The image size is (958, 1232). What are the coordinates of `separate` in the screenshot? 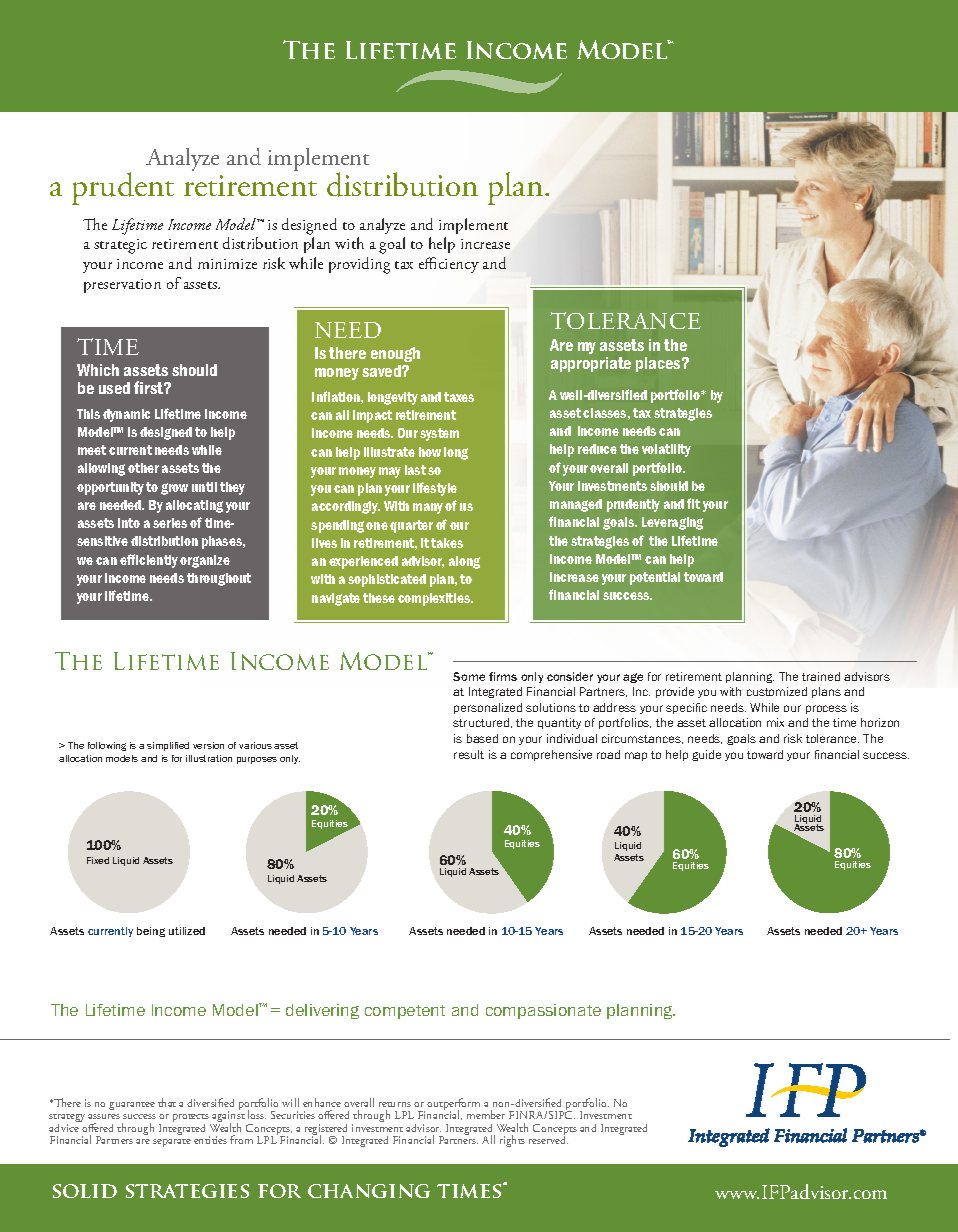 It's located at (172, 1143).
